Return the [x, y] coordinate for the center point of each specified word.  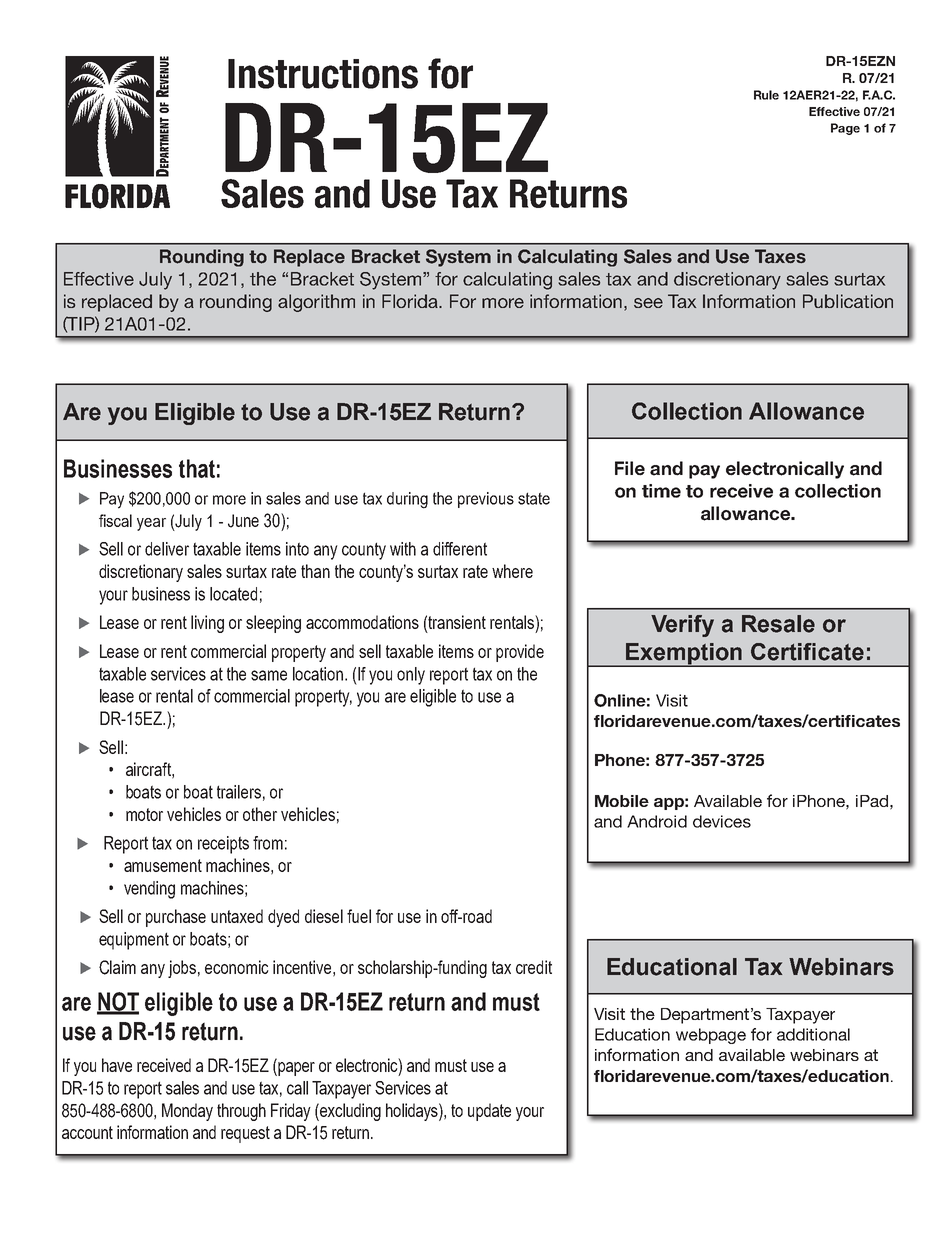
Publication [848, 301]
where [512, 571]
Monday [187, 1112]
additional [813, 1034]
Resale [778, 624]
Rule [766, 95]
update [489, 1112]
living [207, 624]
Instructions [323, 74]
